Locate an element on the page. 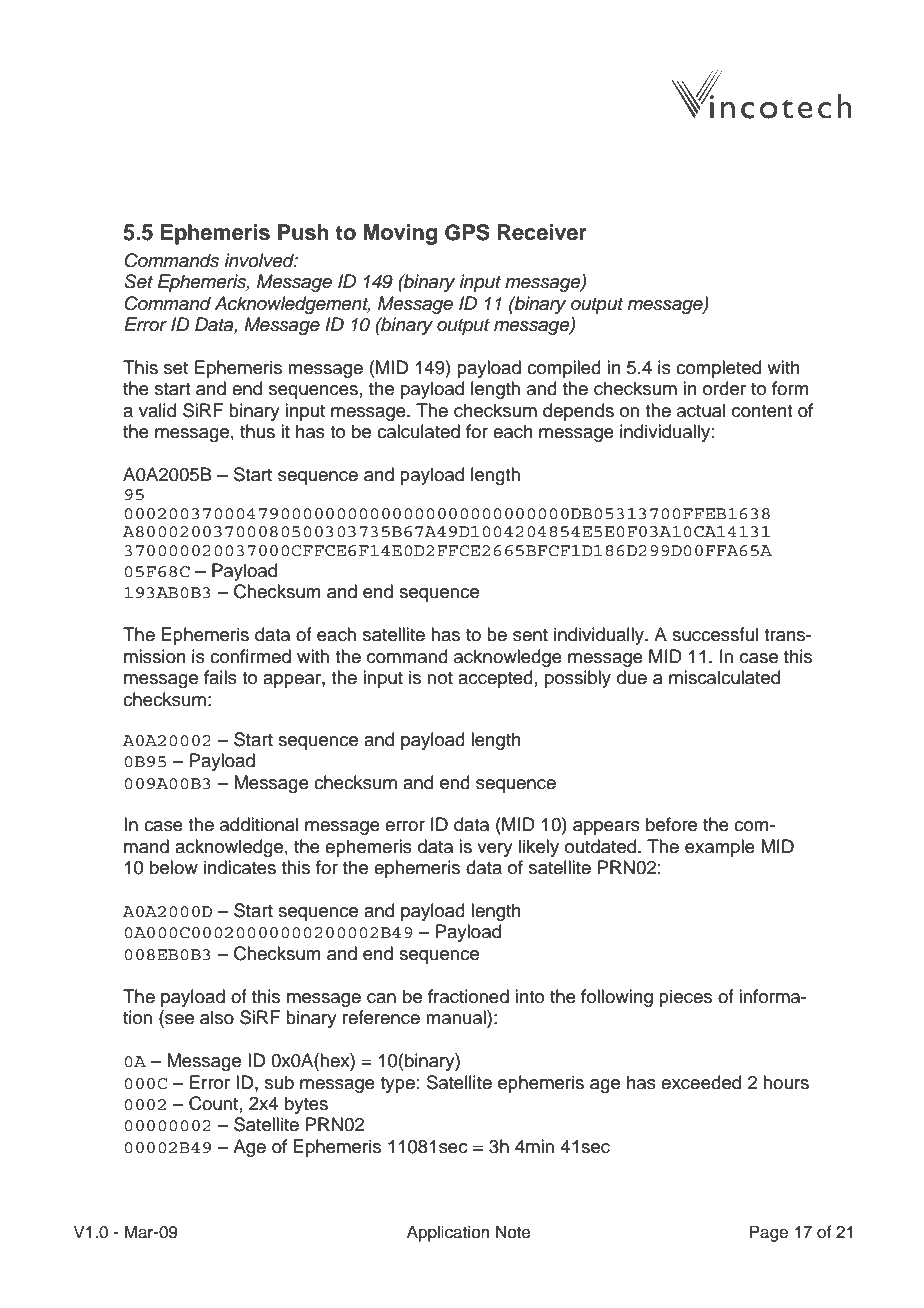 This image has height=1308, width=924. completed is located at coordinates (718, 369).
